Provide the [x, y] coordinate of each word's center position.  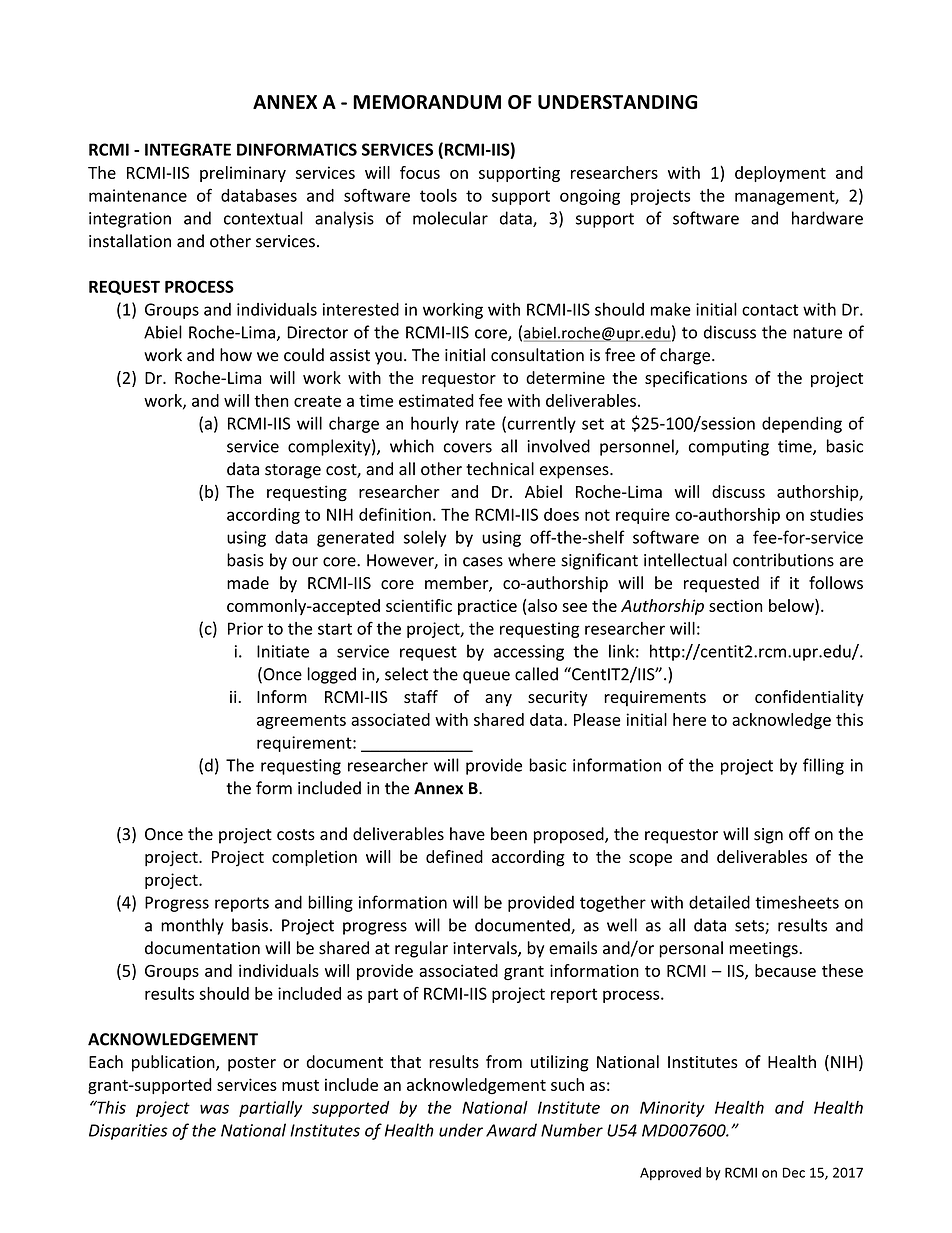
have [467, 834]
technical [500, 469]
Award [511, 1130]
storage [293, 471]
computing [729, 448]
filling [823, 766]
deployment [780, 174]
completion [314, 858]
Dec [794, 1172]
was [214, 1109]
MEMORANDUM [427, 102]
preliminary [243, 174]
